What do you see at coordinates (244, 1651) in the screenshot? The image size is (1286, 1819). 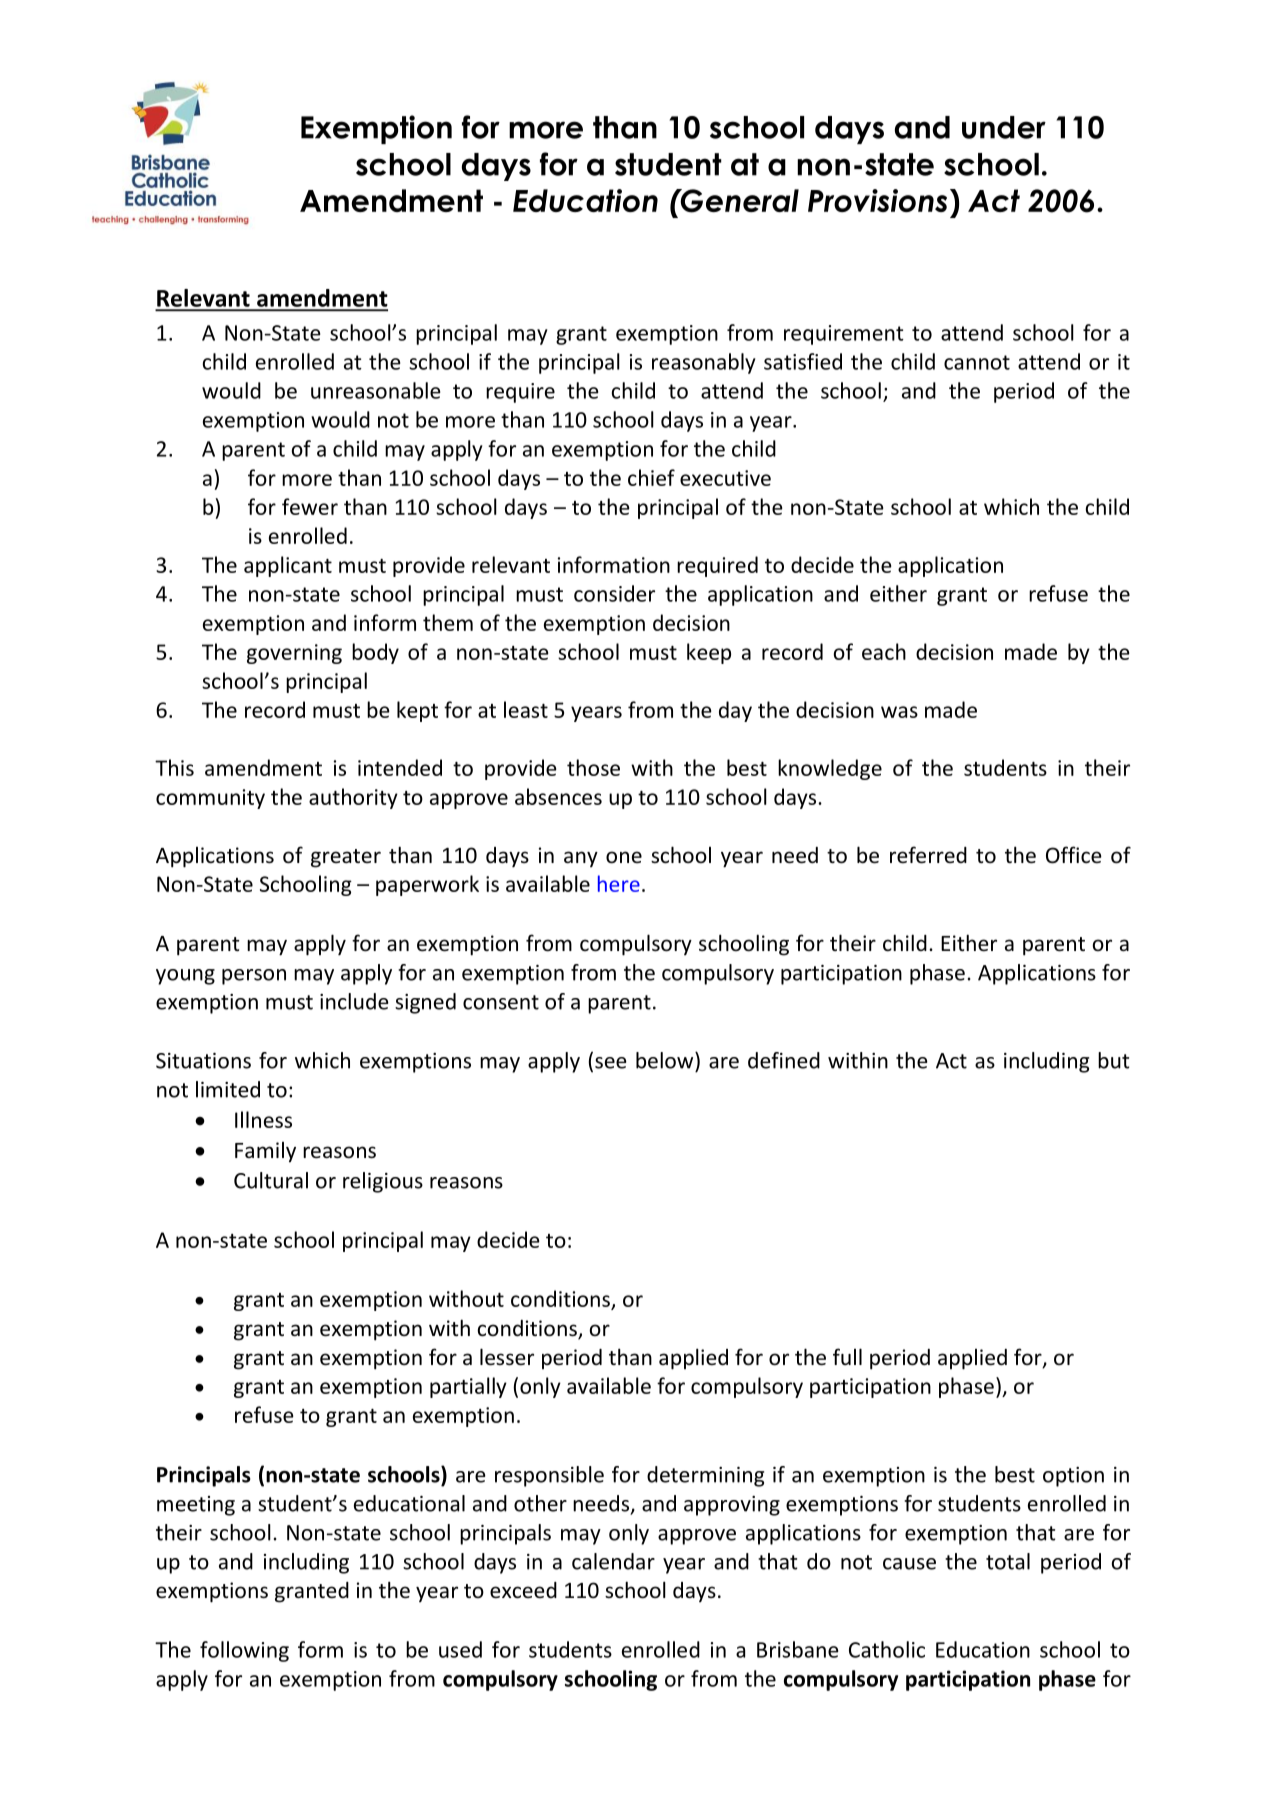 I see `following` at bounding box center [244, 1651].
